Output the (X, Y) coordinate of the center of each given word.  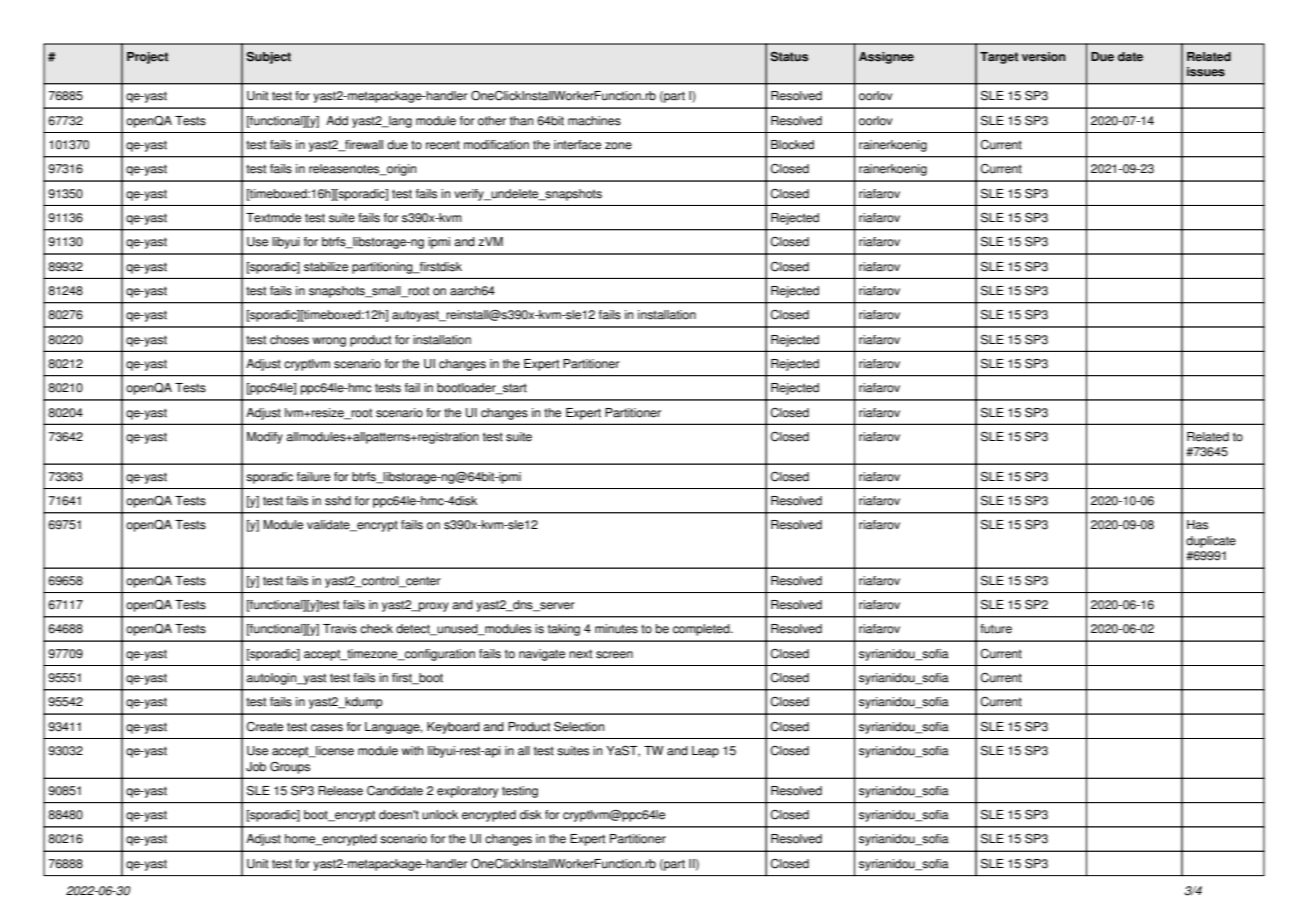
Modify (265, 438)
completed (702, 630)
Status (789, 57)
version (1044, 57)
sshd (338, 501)
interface (577, 145)
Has (1197, 525)
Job (256, 767)
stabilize (326, 267)
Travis (340, 629)
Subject (268, 58)
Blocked (792, 145)
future (996, 629)
